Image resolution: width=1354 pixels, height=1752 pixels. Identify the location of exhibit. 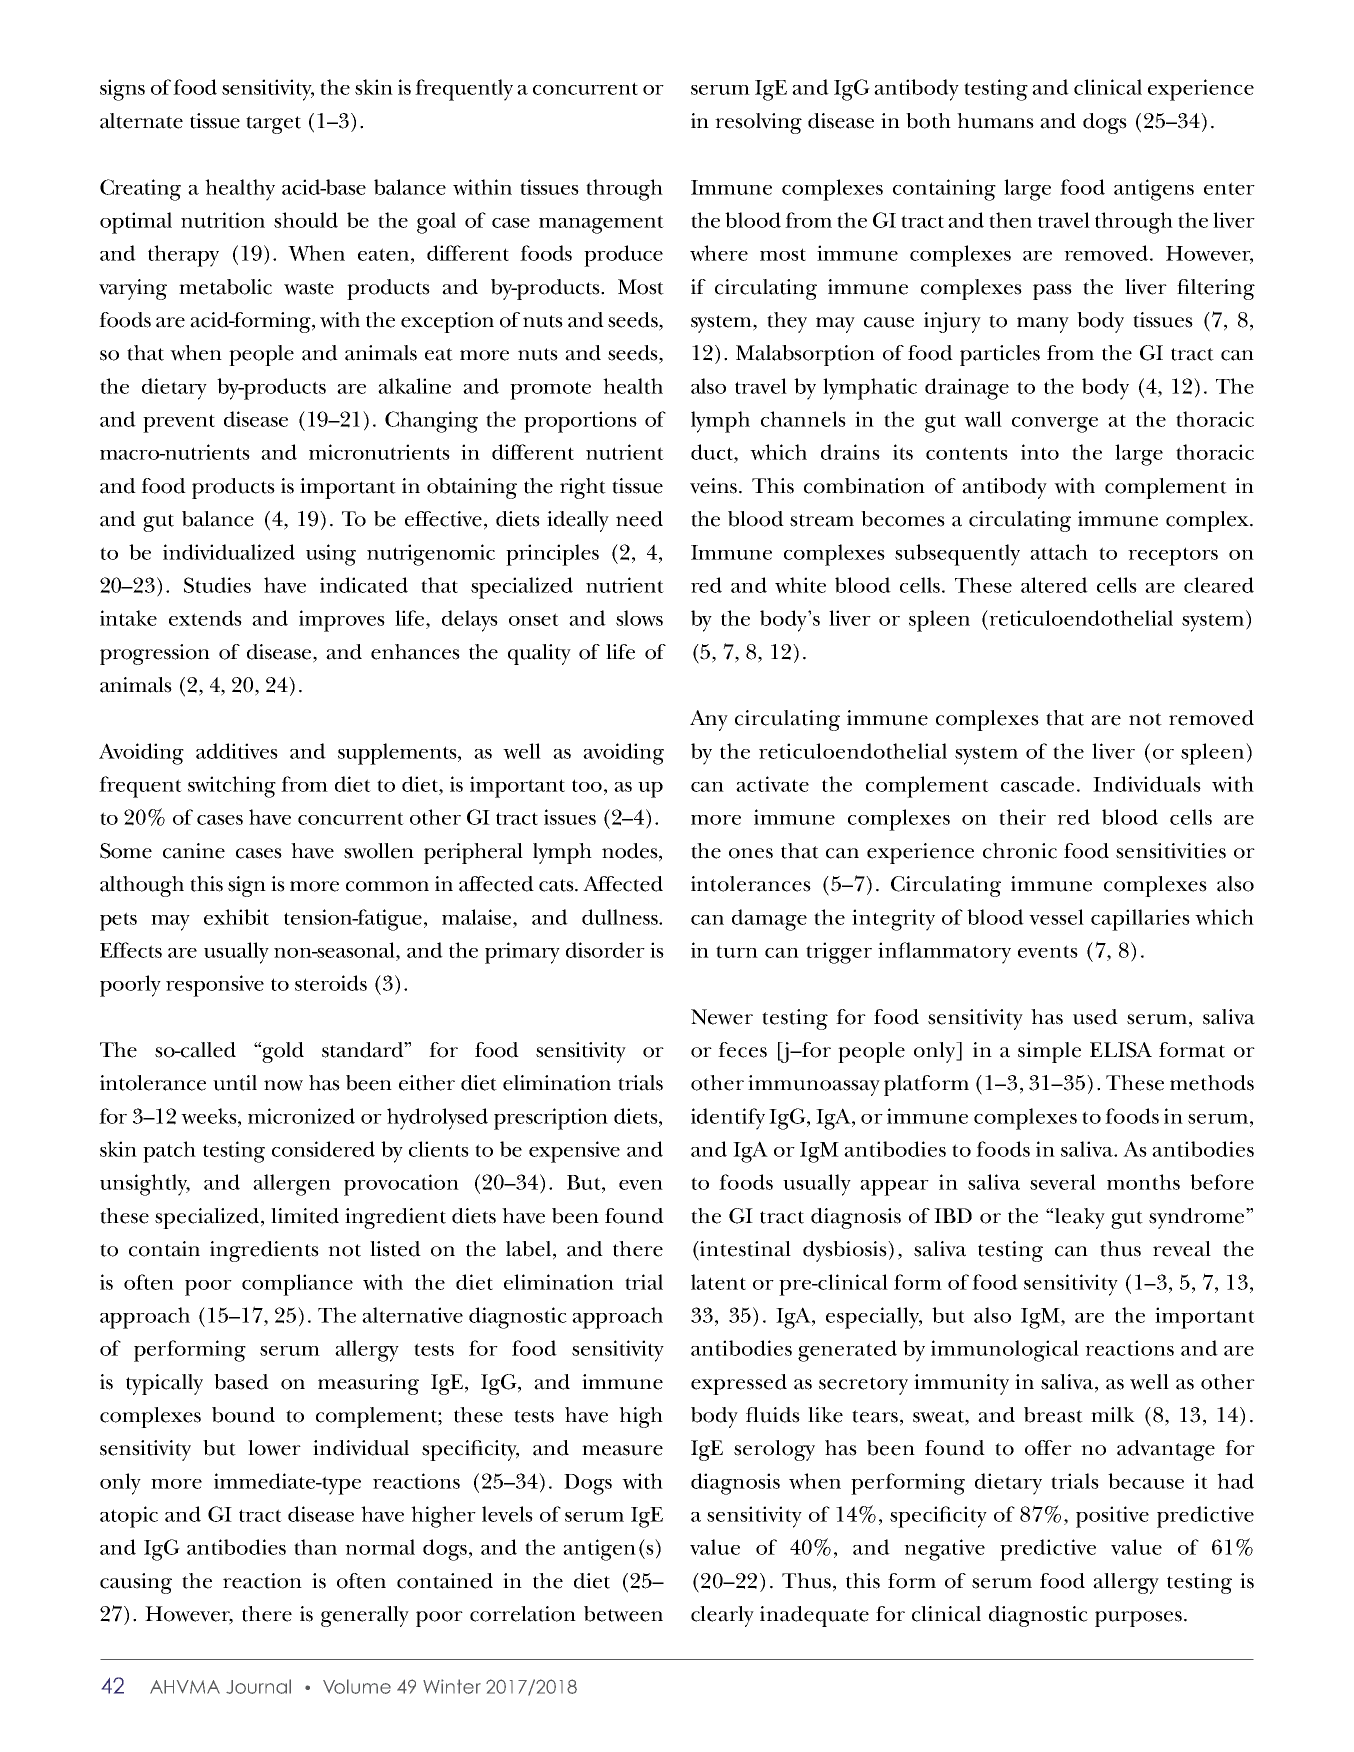
(236, 917).
